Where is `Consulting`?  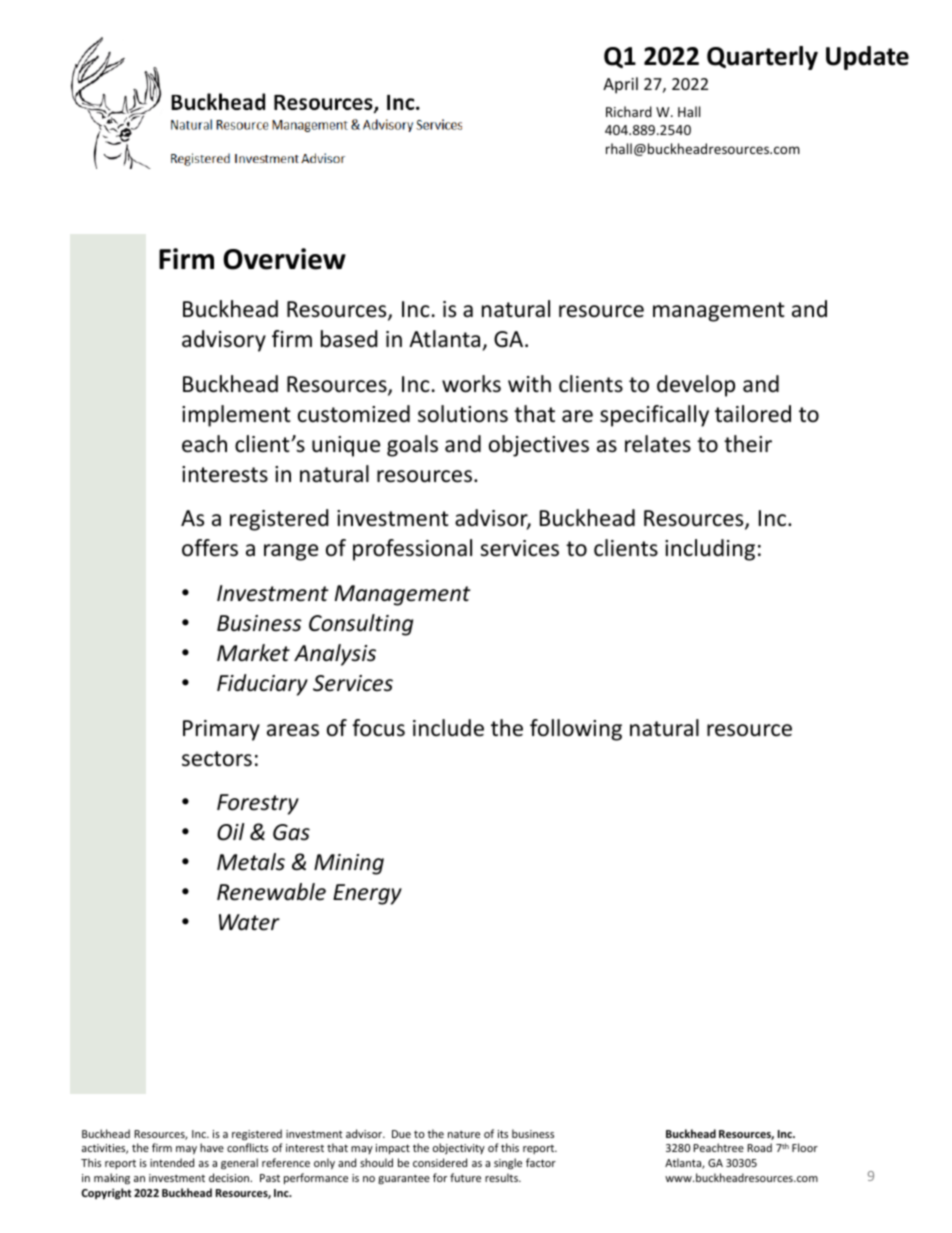 Consulting is located at coordinates (361, 625).
